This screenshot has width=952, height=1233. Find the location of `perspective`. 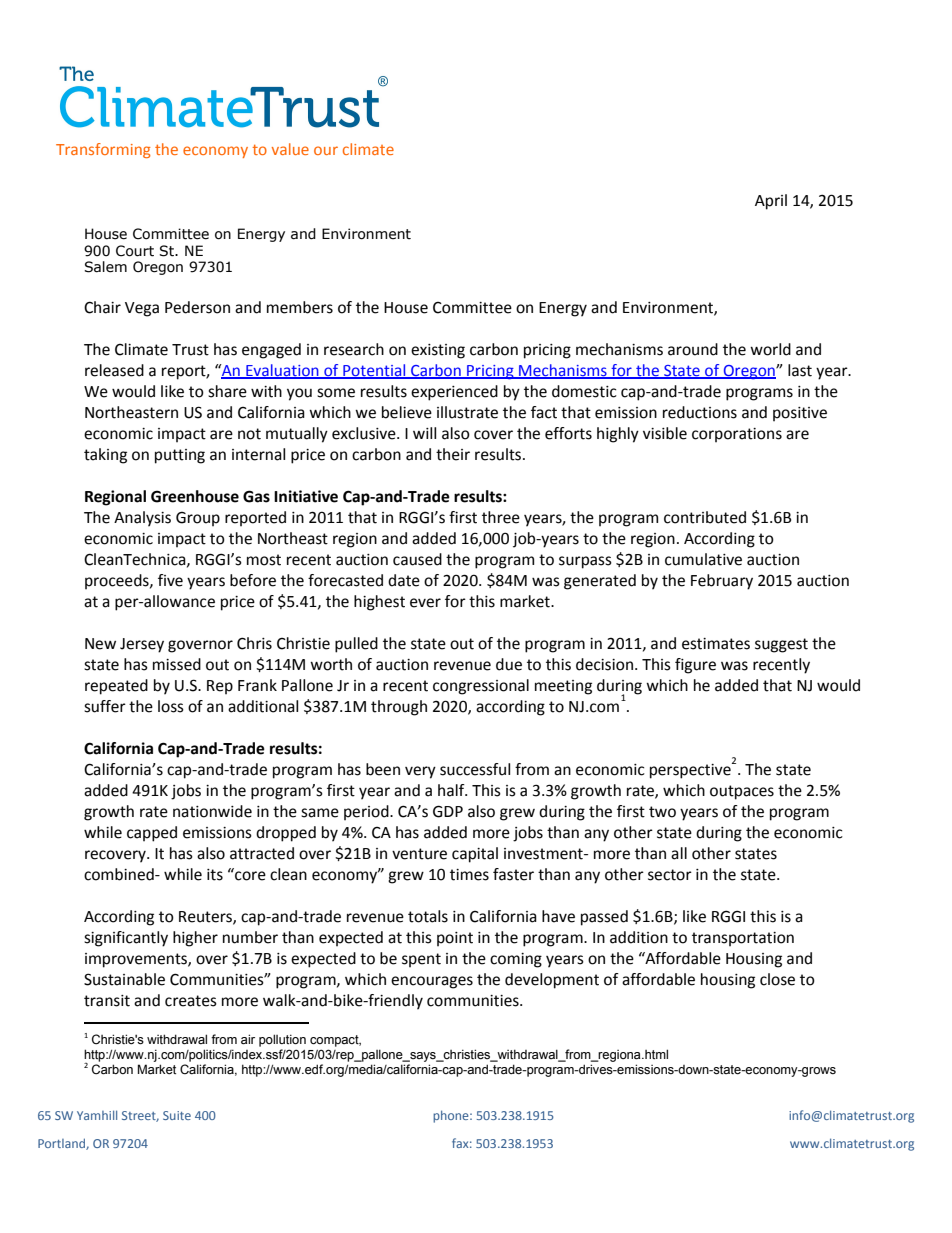

perspective is located at coordinates (691, 770).
